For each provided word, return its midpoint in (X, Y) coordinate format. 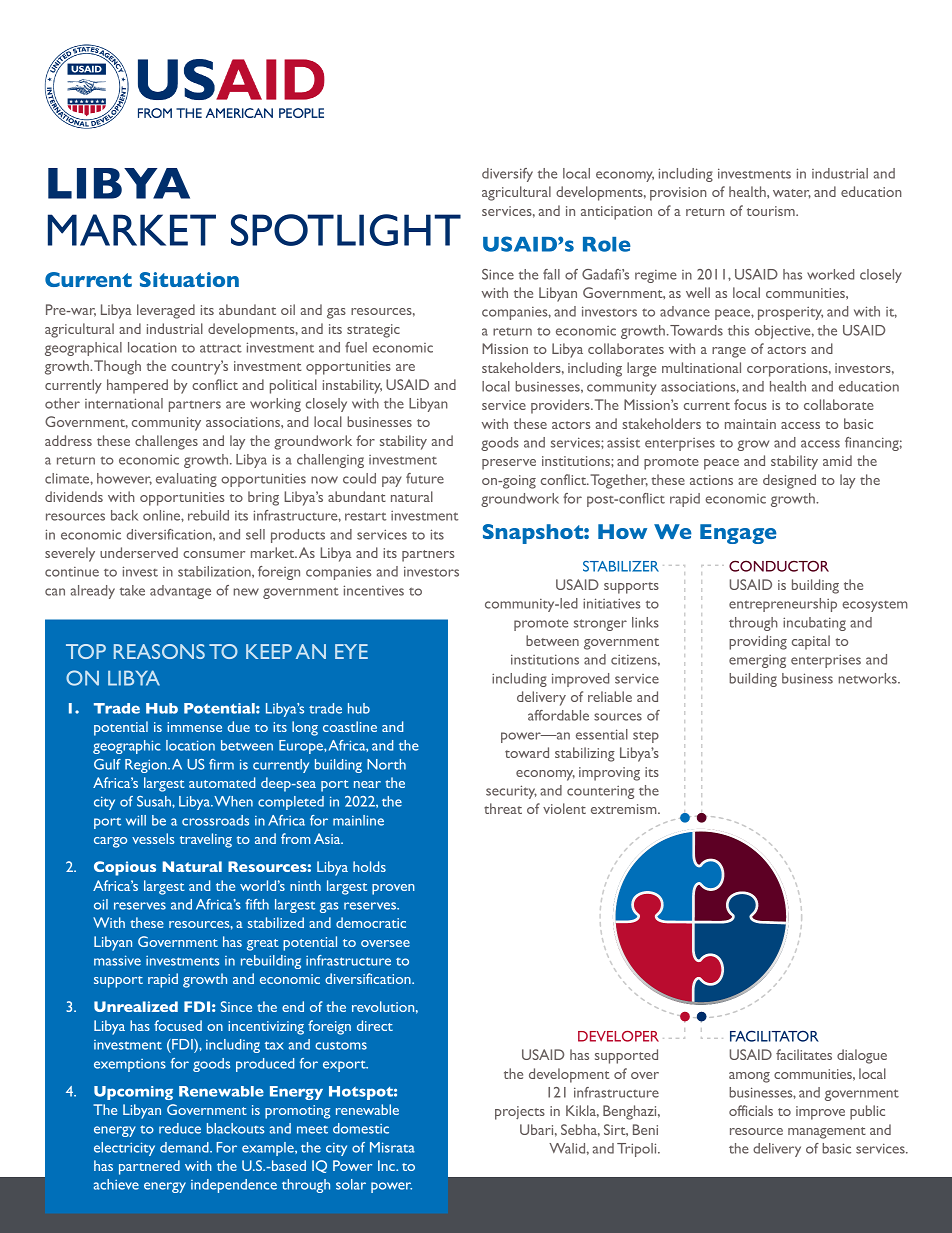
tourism (772, 211)
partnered (149, 1167)
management (827, 1133)
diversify (507, 175)
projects (520, 1113)
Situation (189, 279)
